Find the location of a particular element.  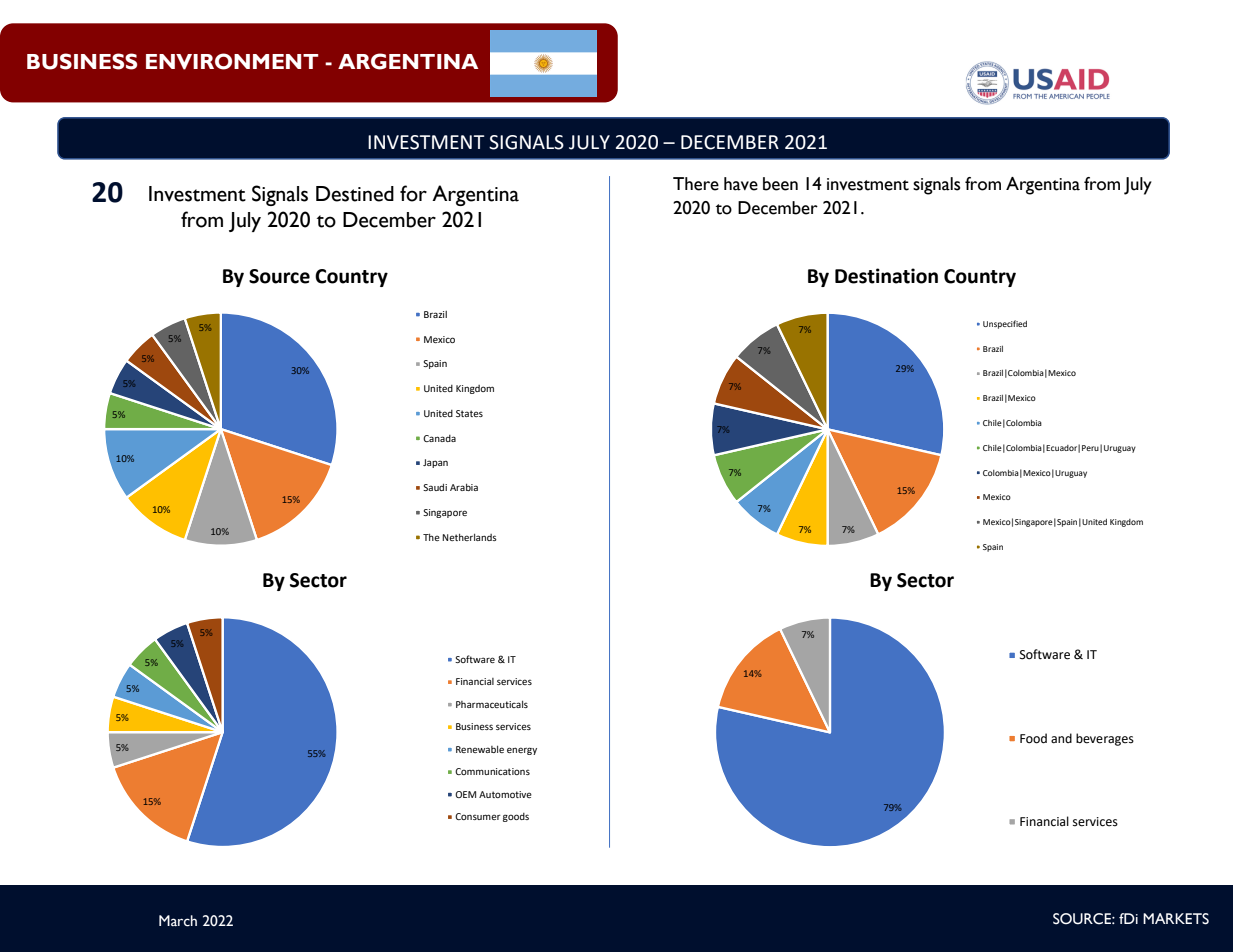

ENVIRONMENT is located at coordinates (232, 61).
